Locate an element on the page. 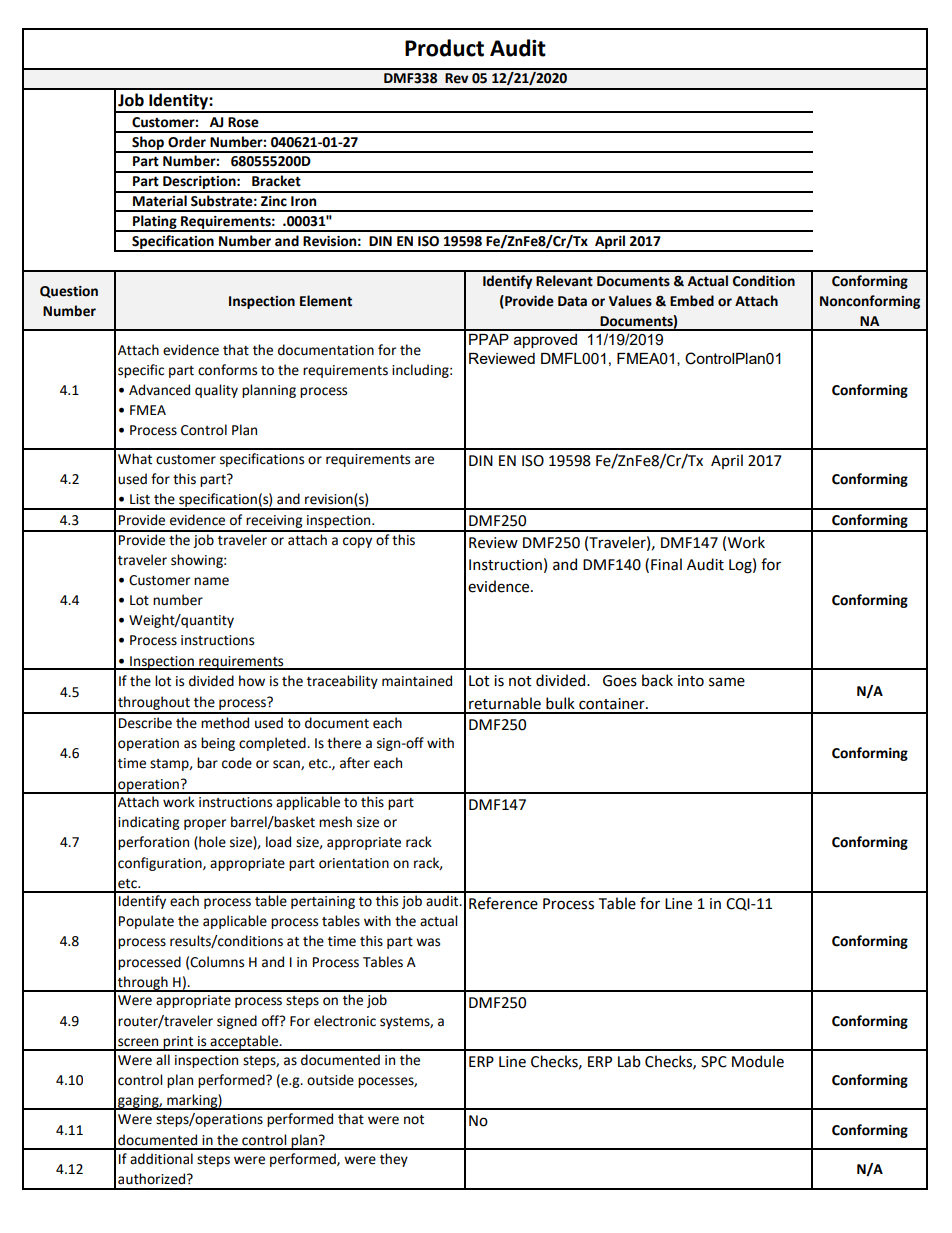 Image resolution: width=952 pixels, height=1233 pixels. orientation is located at coordinates (354, 863).
